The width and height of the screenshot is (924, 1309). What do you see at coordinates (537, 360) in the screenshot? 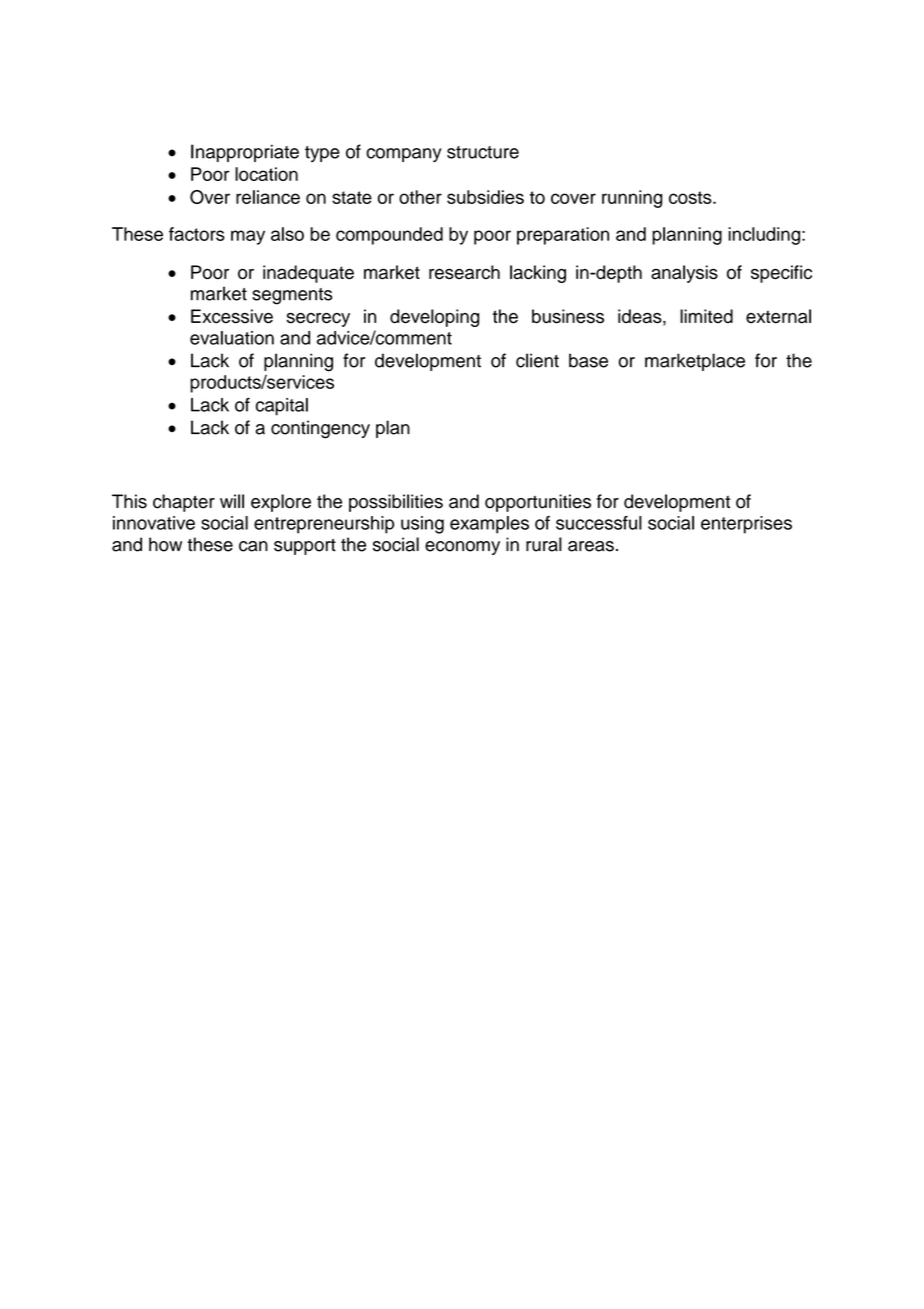
I see `client` at bounding box center [537, 360].
